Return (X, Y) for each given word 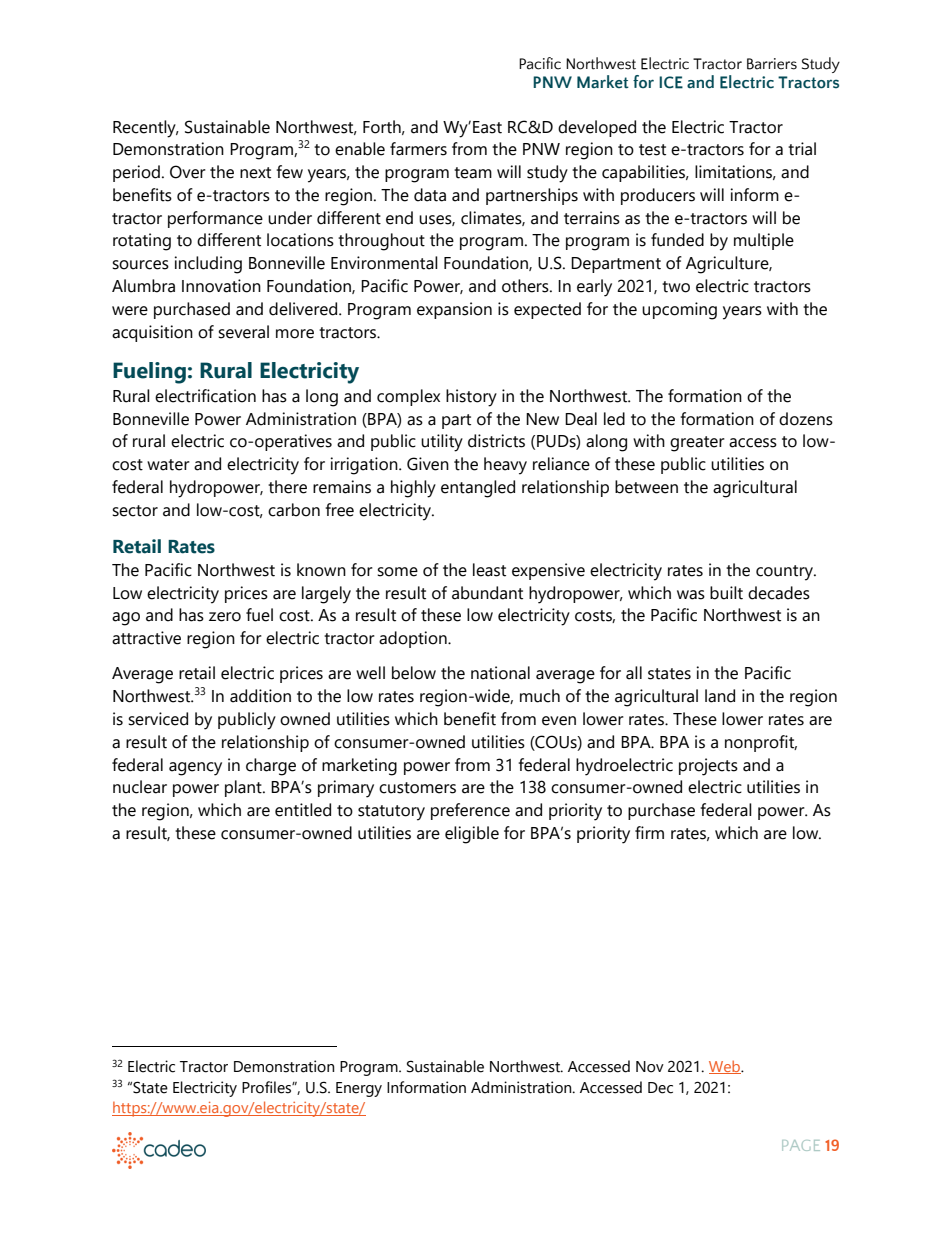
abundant (487, 593)
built (726, 593)
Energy (359, 1089)
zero (225, 617)
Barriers (772, 64)
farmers (418, 149)
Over (188, 172)
